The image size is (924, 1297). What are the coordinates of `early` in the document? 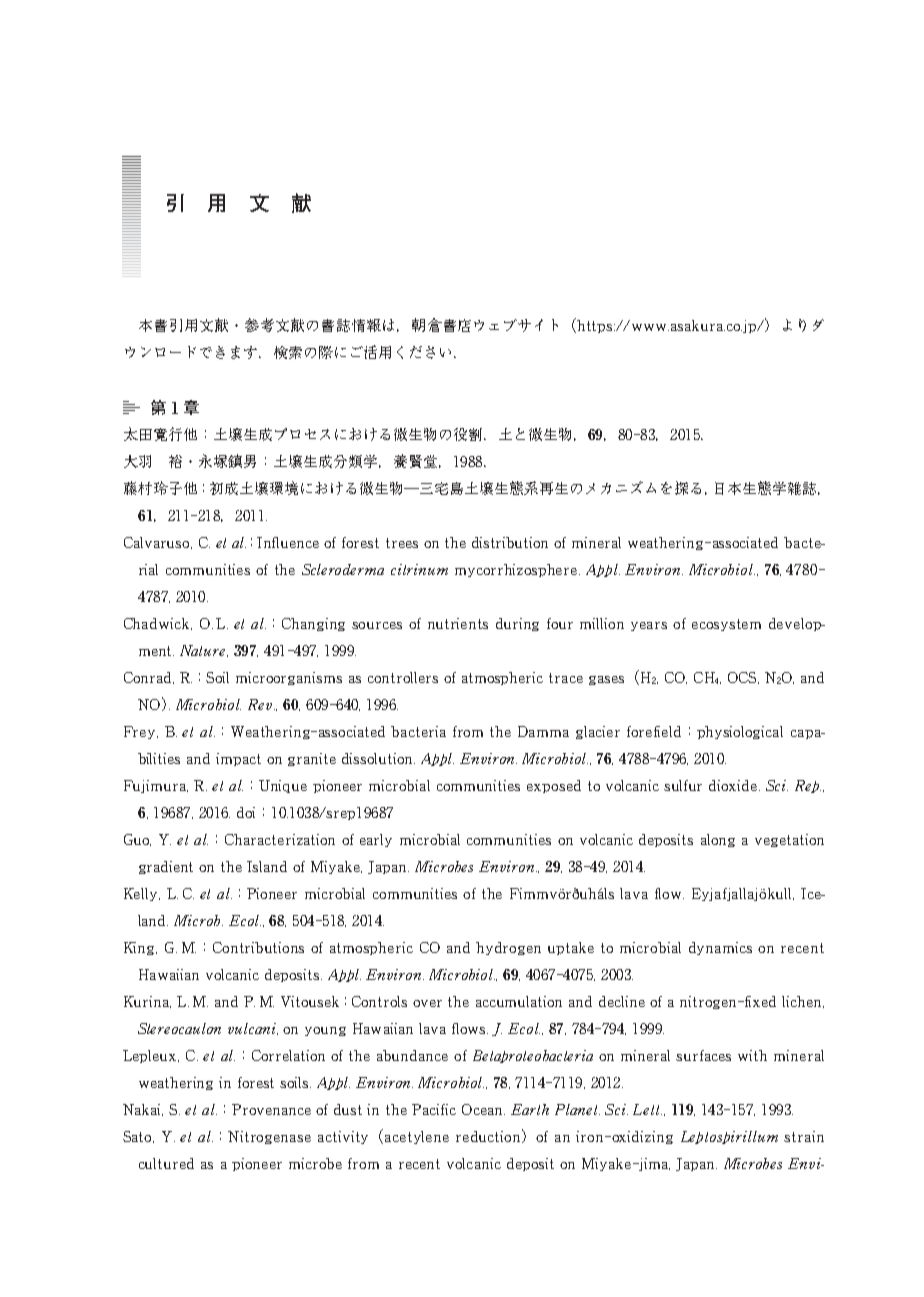 It's located at (376, 840).
